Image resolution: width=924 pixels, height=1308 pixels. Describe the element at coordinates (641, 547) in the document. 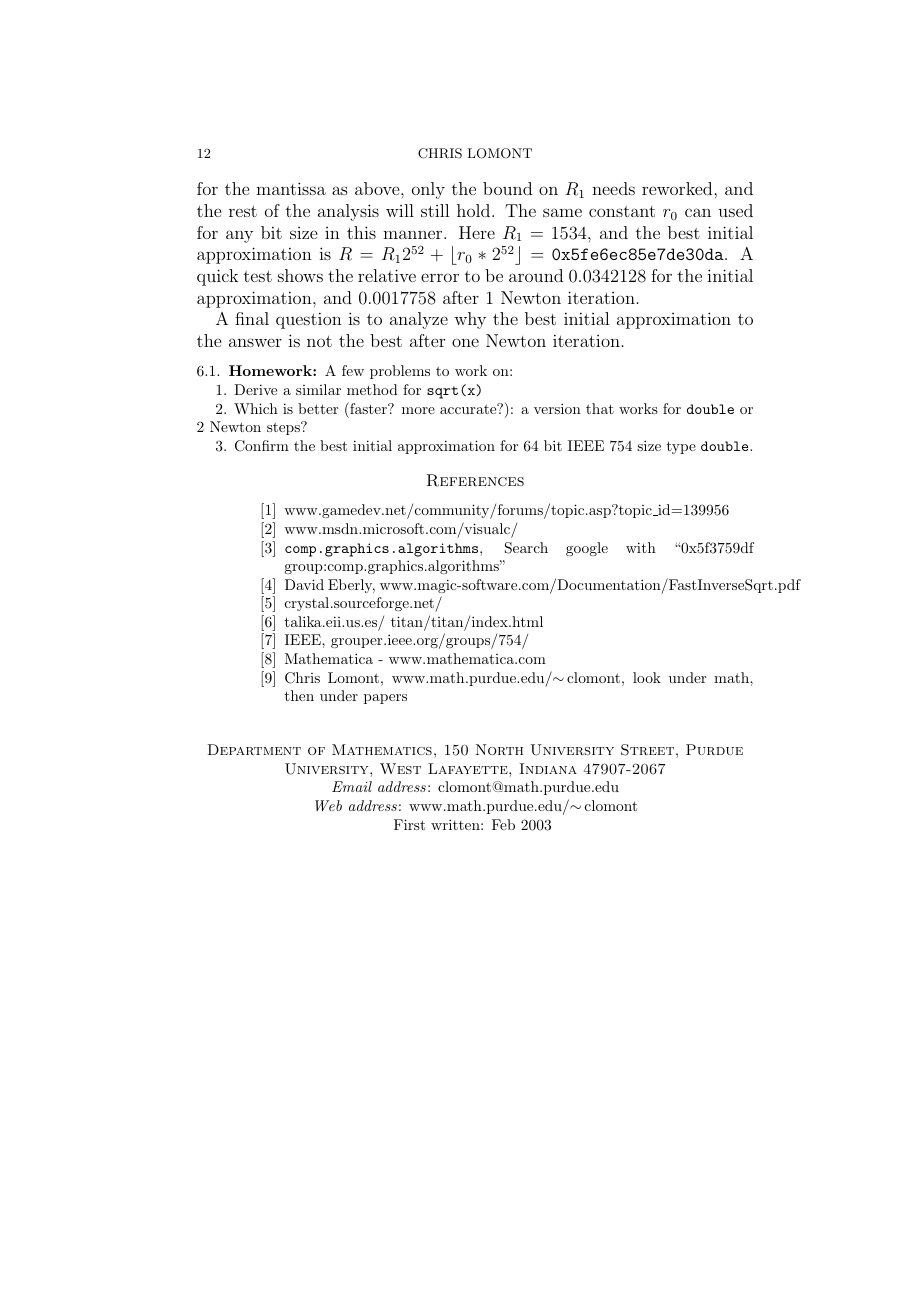

I see `with` at that location.
